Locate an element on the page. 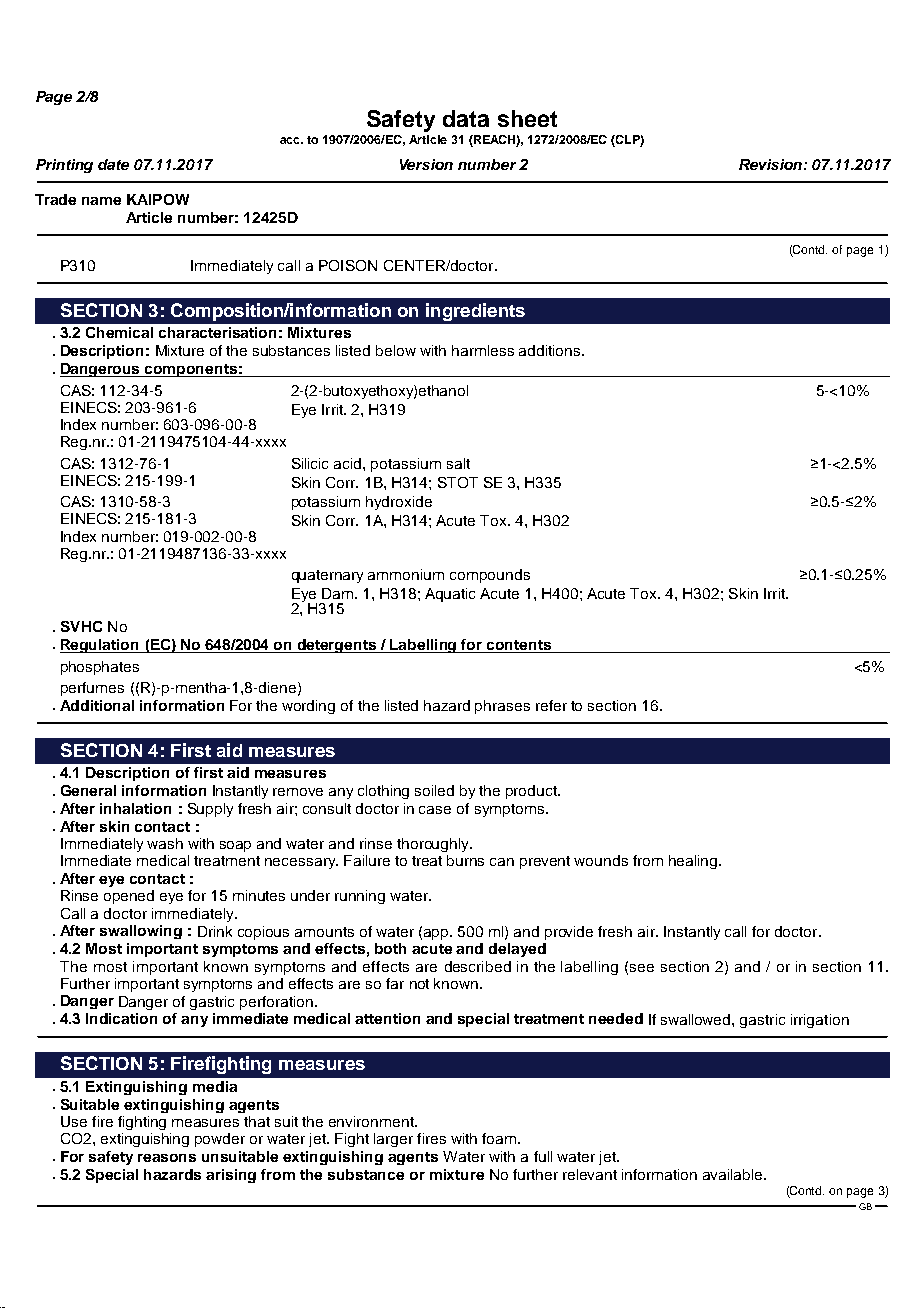 Image resolution: width=924 pixels, height=1308 pixels. date is located at coordinates (113, 164).
